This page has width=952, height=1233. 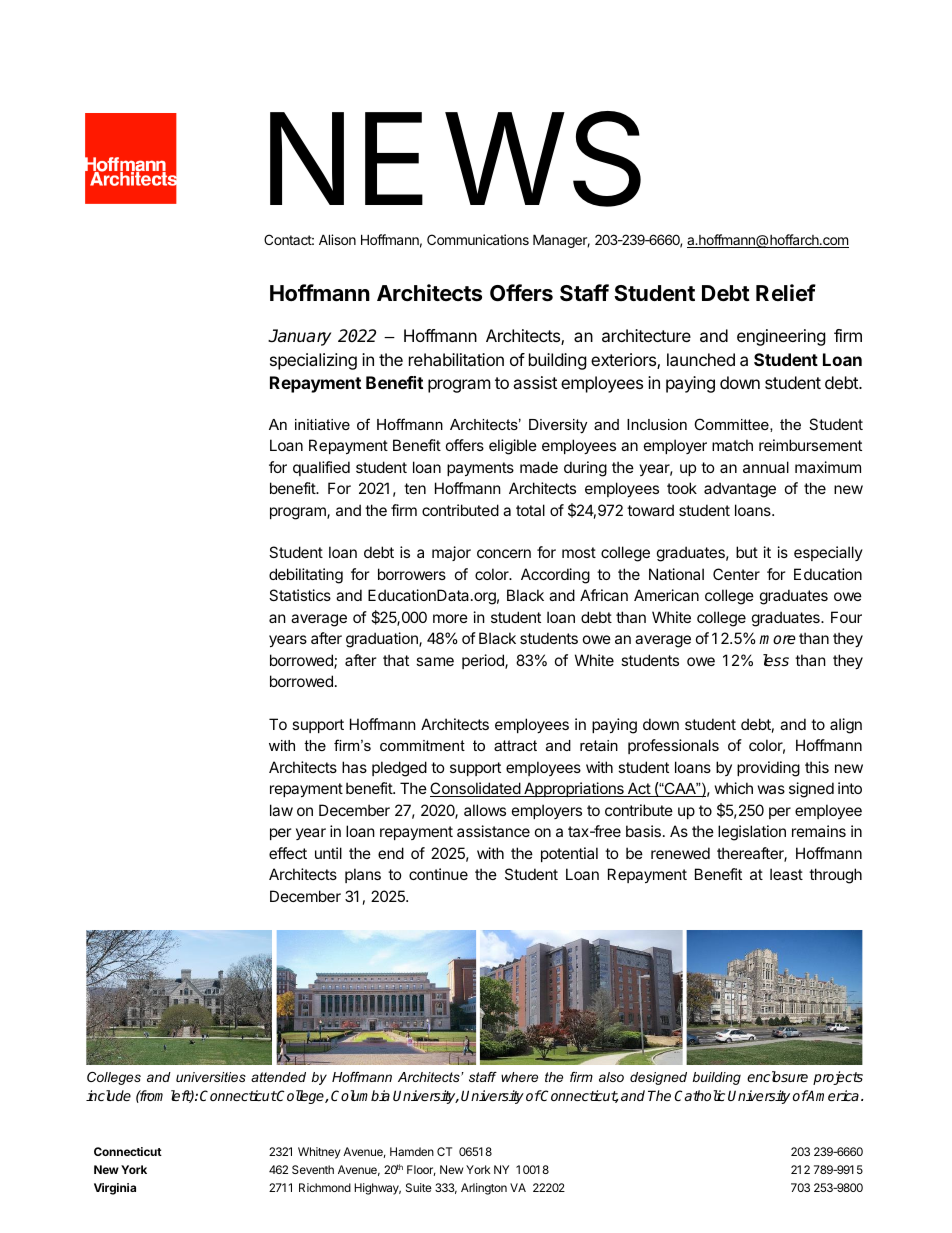 What do you see at coordinates (337, 239) in the page?
I see `Alison` at bounding box center [337, 239].
